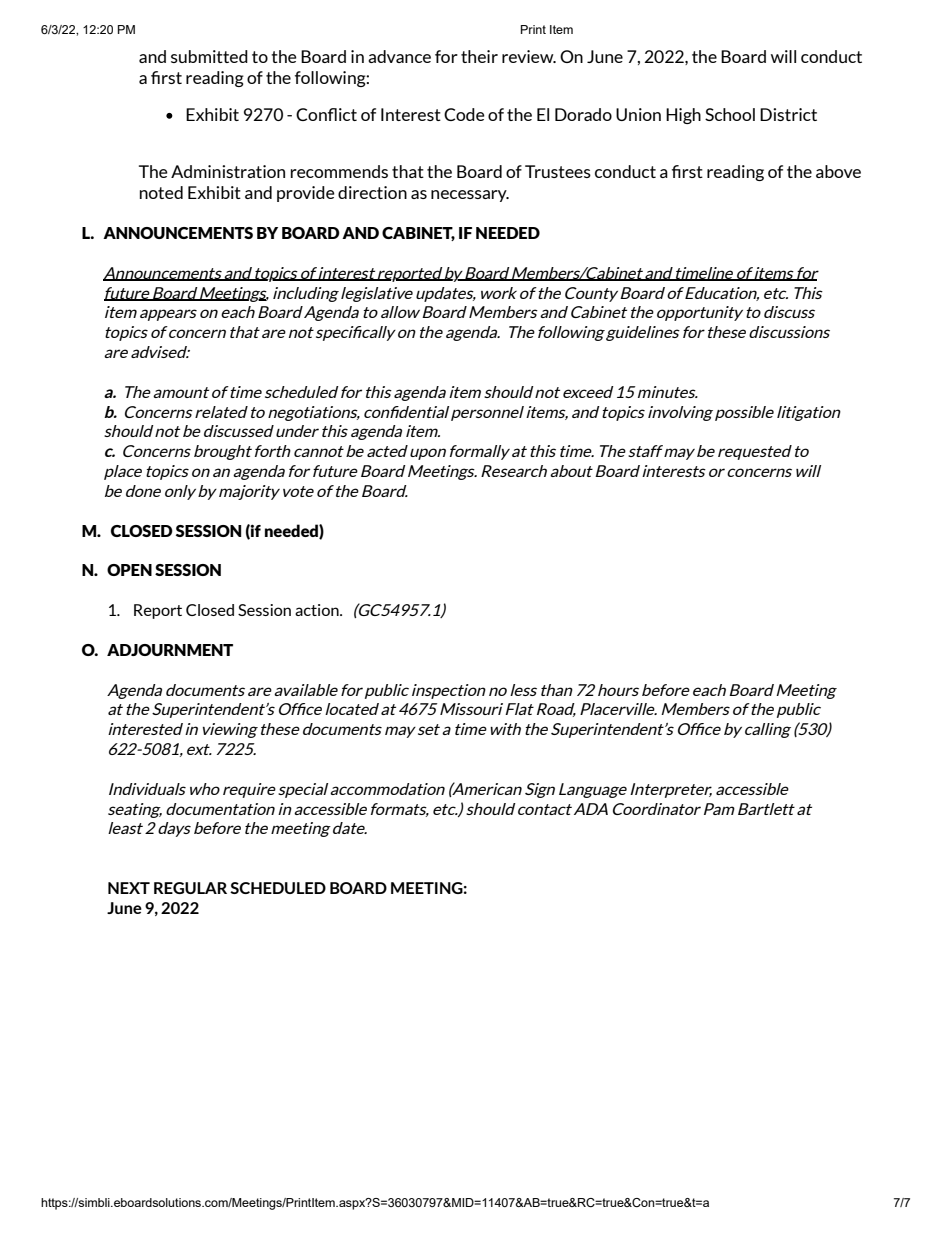  I want to click on above, so click(838, 171).
